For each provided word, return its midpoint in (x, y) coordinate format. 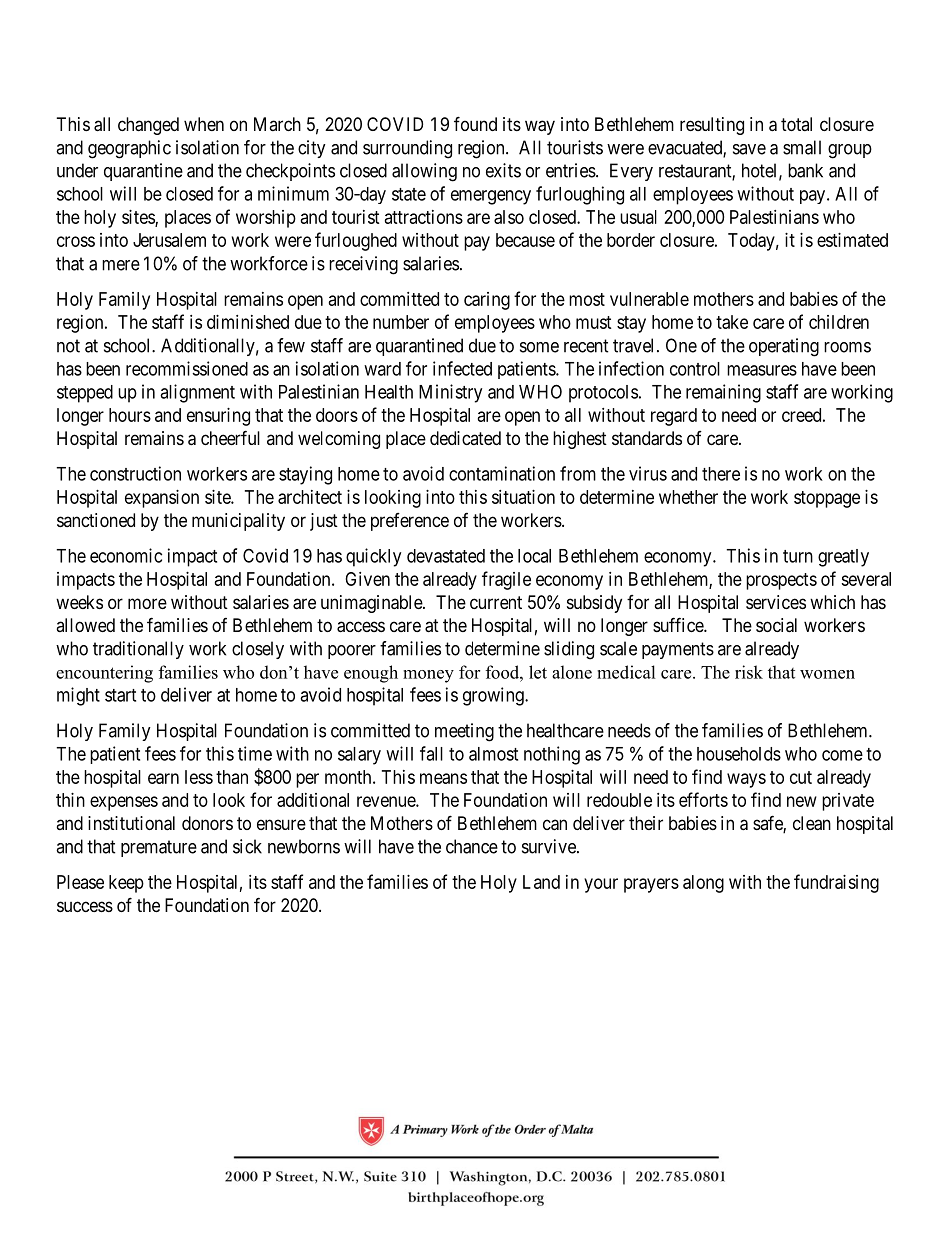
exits (503, 170)
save (749, 149)
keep (126, 884)
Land (541, 882)
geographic (129, 149)
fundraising (836, 883)
